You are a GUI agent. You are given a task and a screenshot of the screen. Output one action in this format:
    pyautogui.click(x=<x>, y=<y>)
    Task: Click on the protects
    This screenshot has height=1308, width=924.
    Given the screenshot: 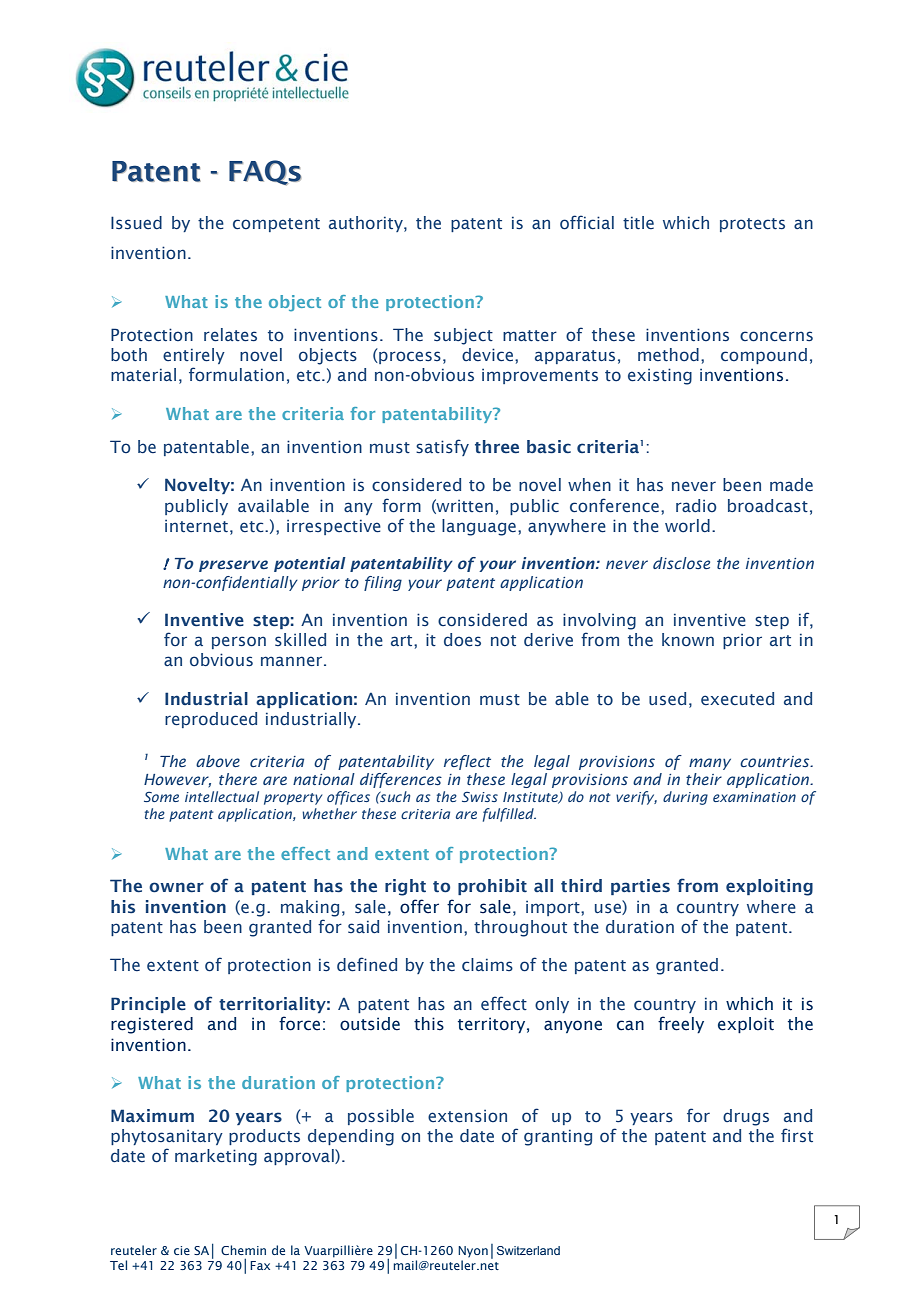 What is the action you would take?
    pyautogui.click(x=752, y=225)
